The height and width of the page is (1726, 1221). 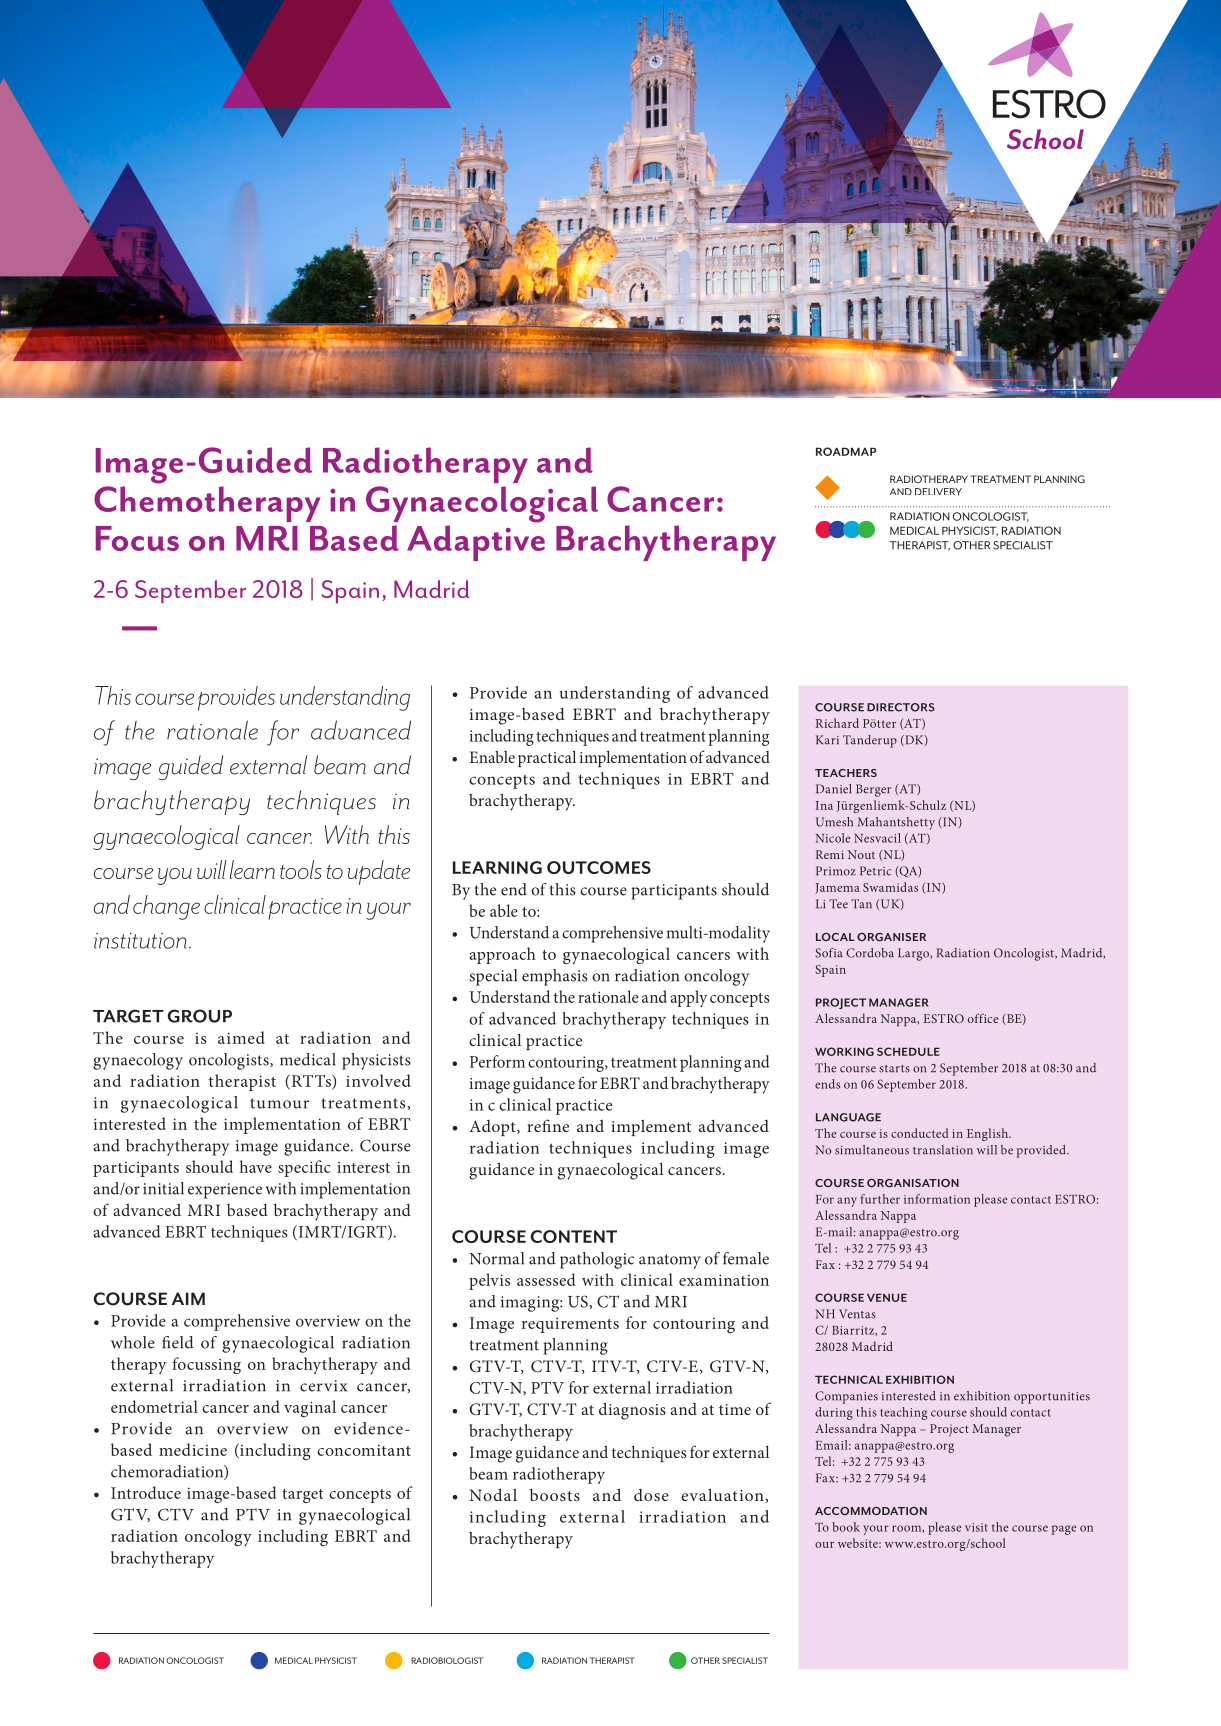 I want to click on experience, so click(x=225, y=1191).
